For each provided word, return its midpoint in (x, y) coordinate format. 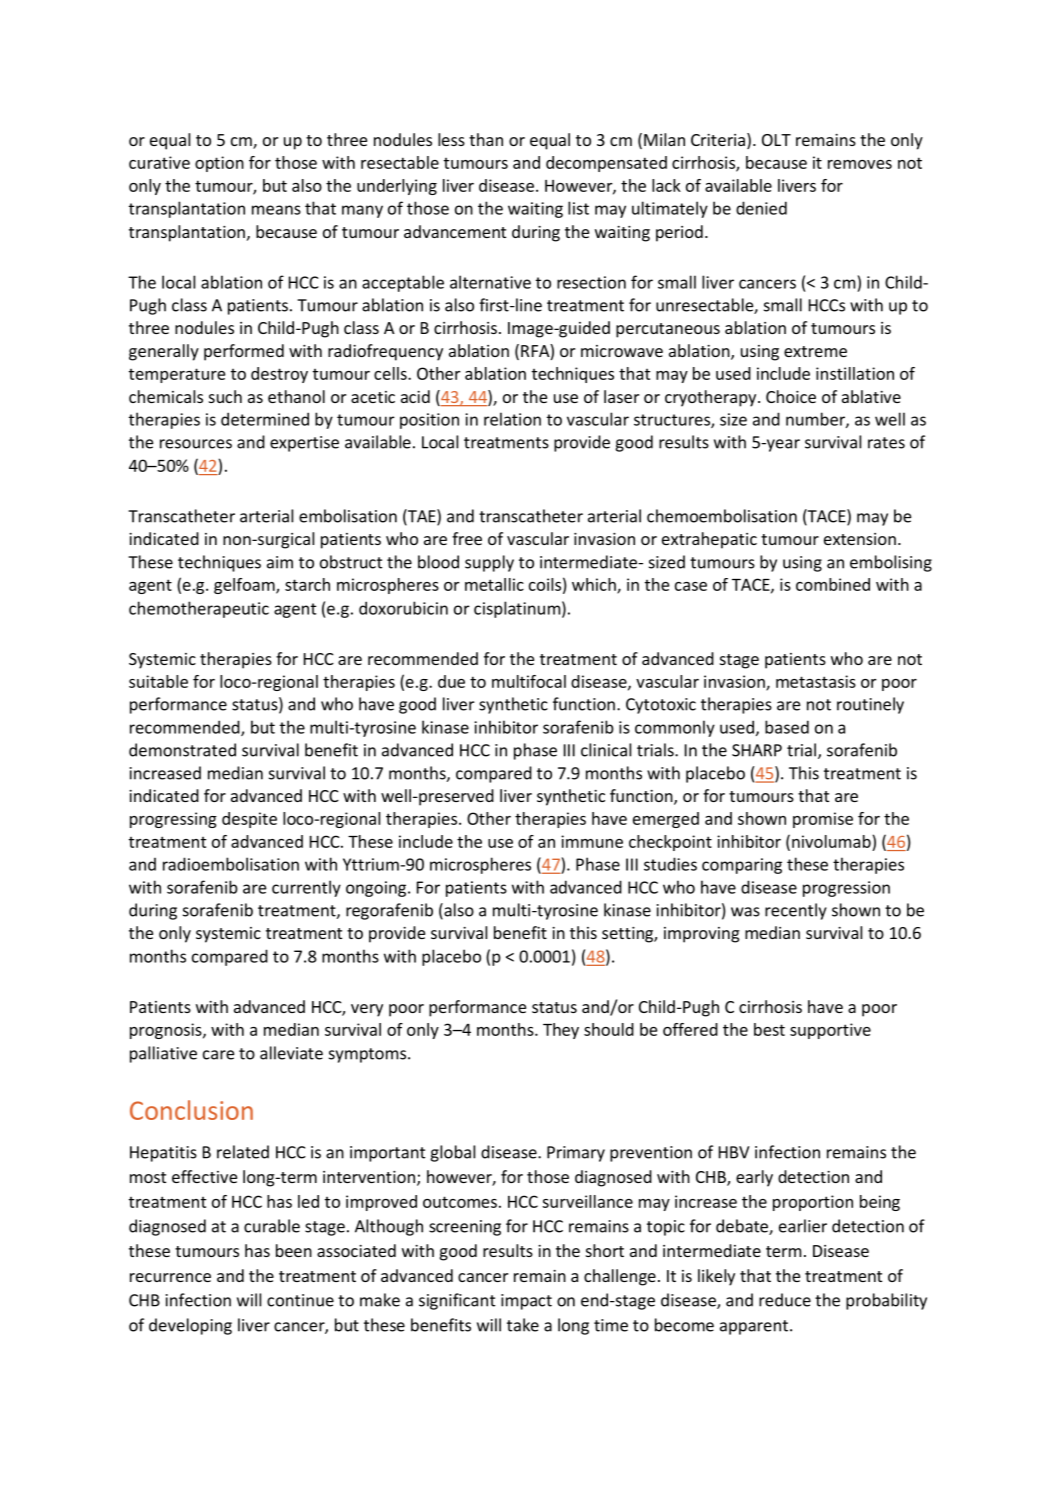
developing (190, 1326)
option (219, 164)
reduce (785, 1300)
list (578, 208)
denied (761, 208)
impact (526, 1302)
